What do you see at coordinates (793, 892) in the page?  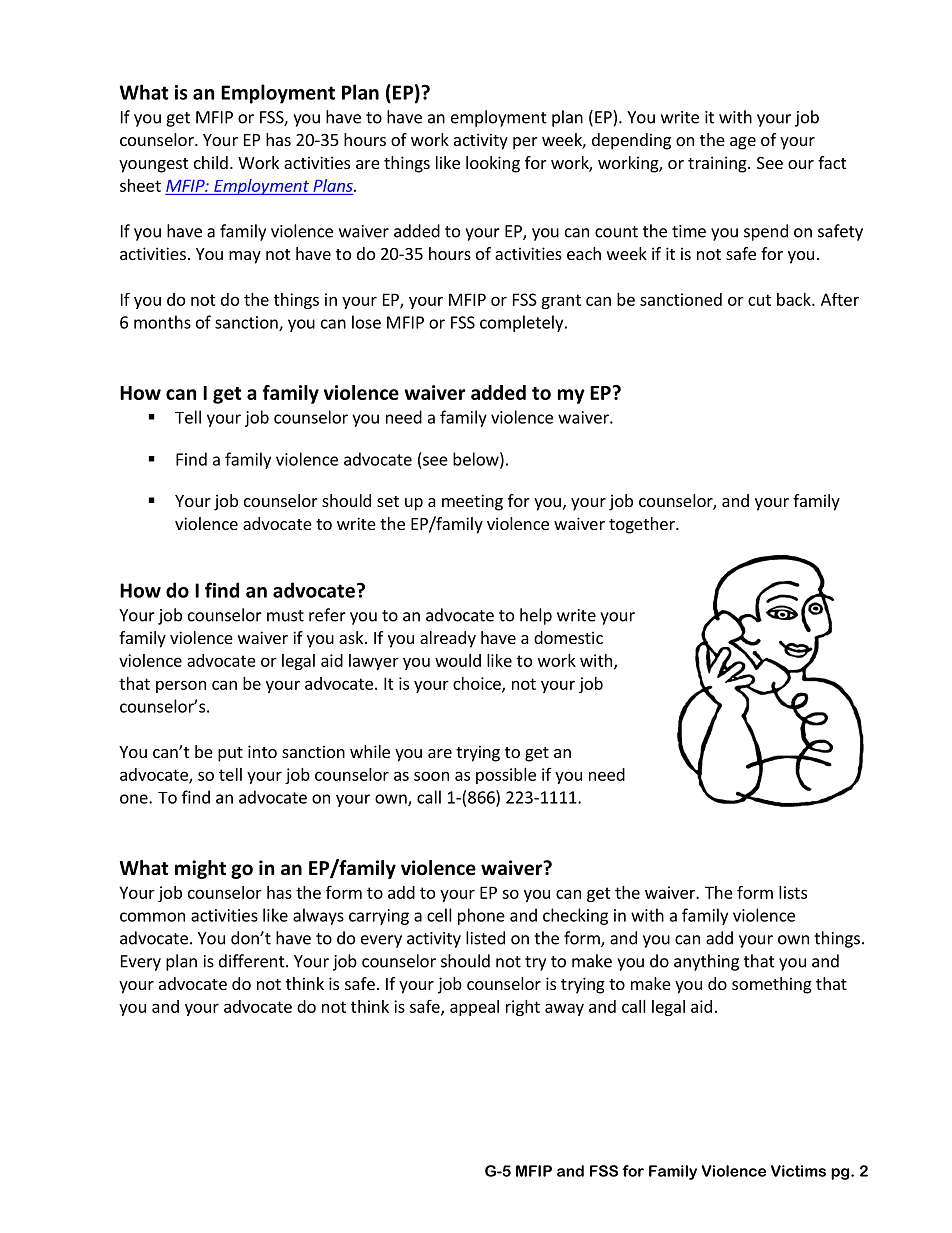 I see `lists` at bounding box center [793, 892].
